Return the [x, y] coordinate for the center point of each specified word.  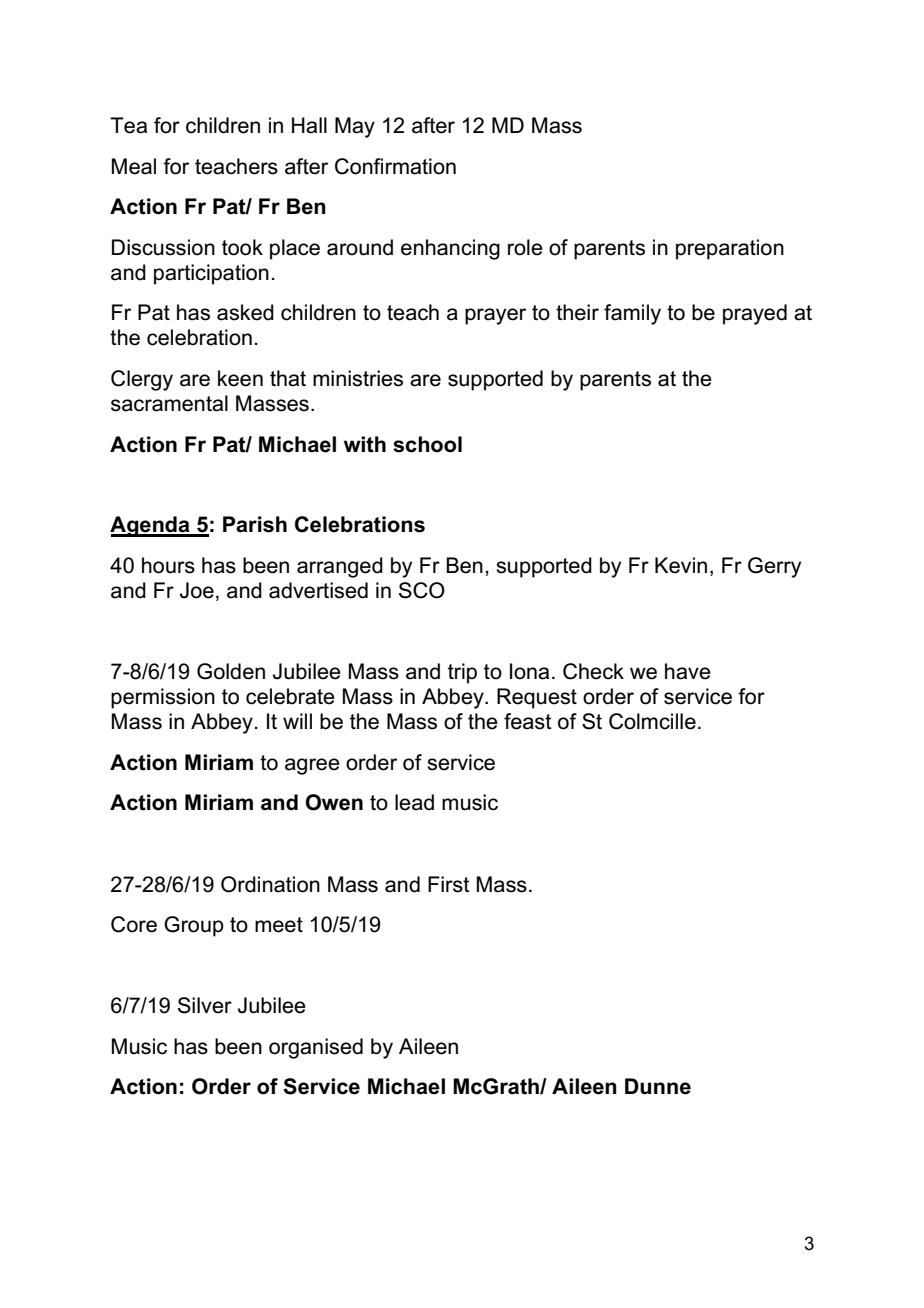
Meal [134, 166]
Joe [197, 590]
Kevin [681, 565]
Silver [205, 1005]
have [688, 671]
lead [414, 802]
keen [240, 378]
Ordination [270, 884]
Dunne [658, 1086]
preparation [730, 249]
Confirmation [395, 166]
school [427, 444]
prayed [755, 314]
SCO [422, 590]
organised [316, 1048]
